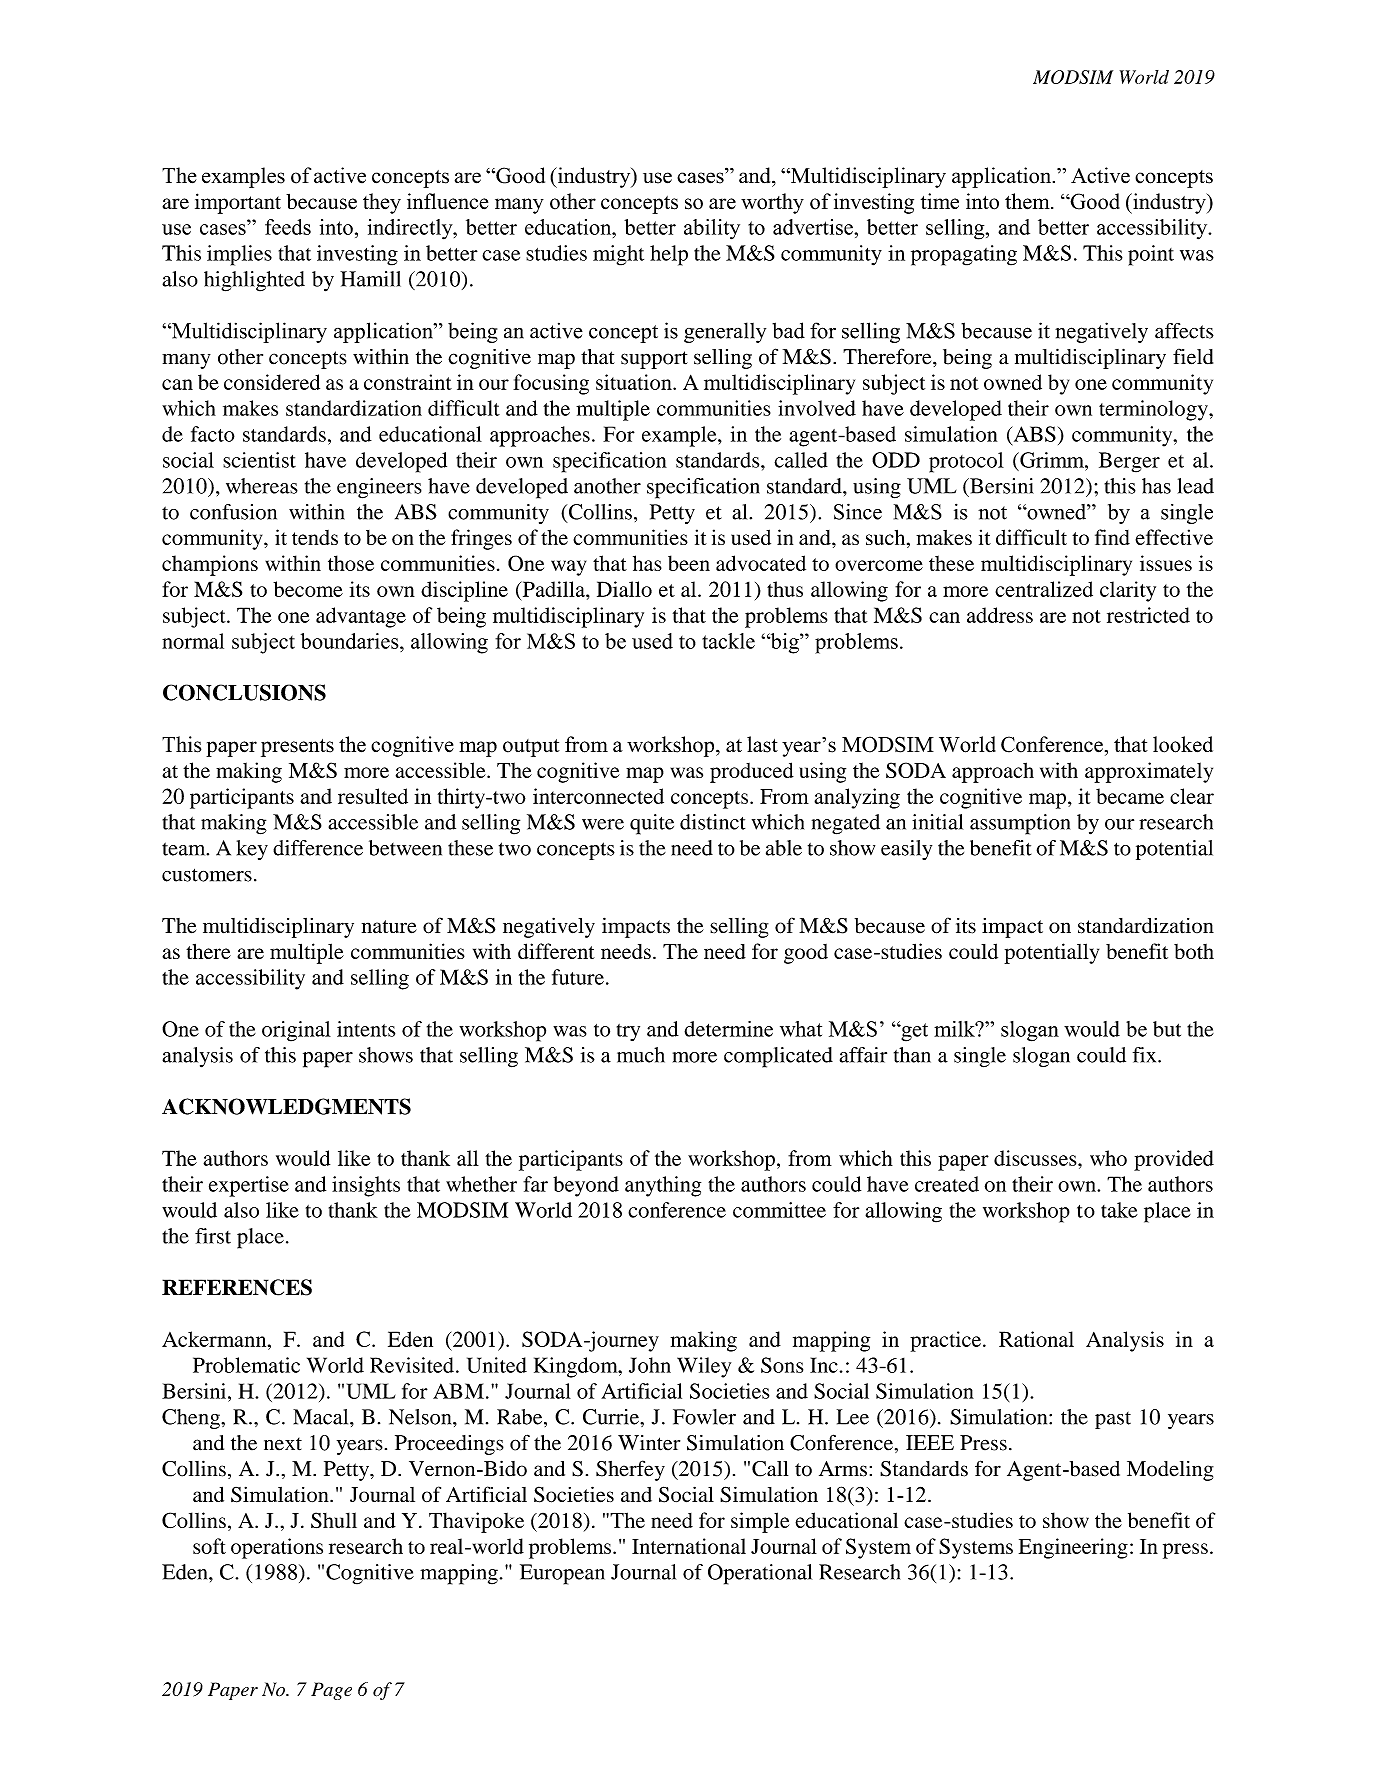 The width and height of the screenshot is (1376, 1781). Describe the element at coordinates (1044, 589) in the screenshot. I see `centralized` at that location.
